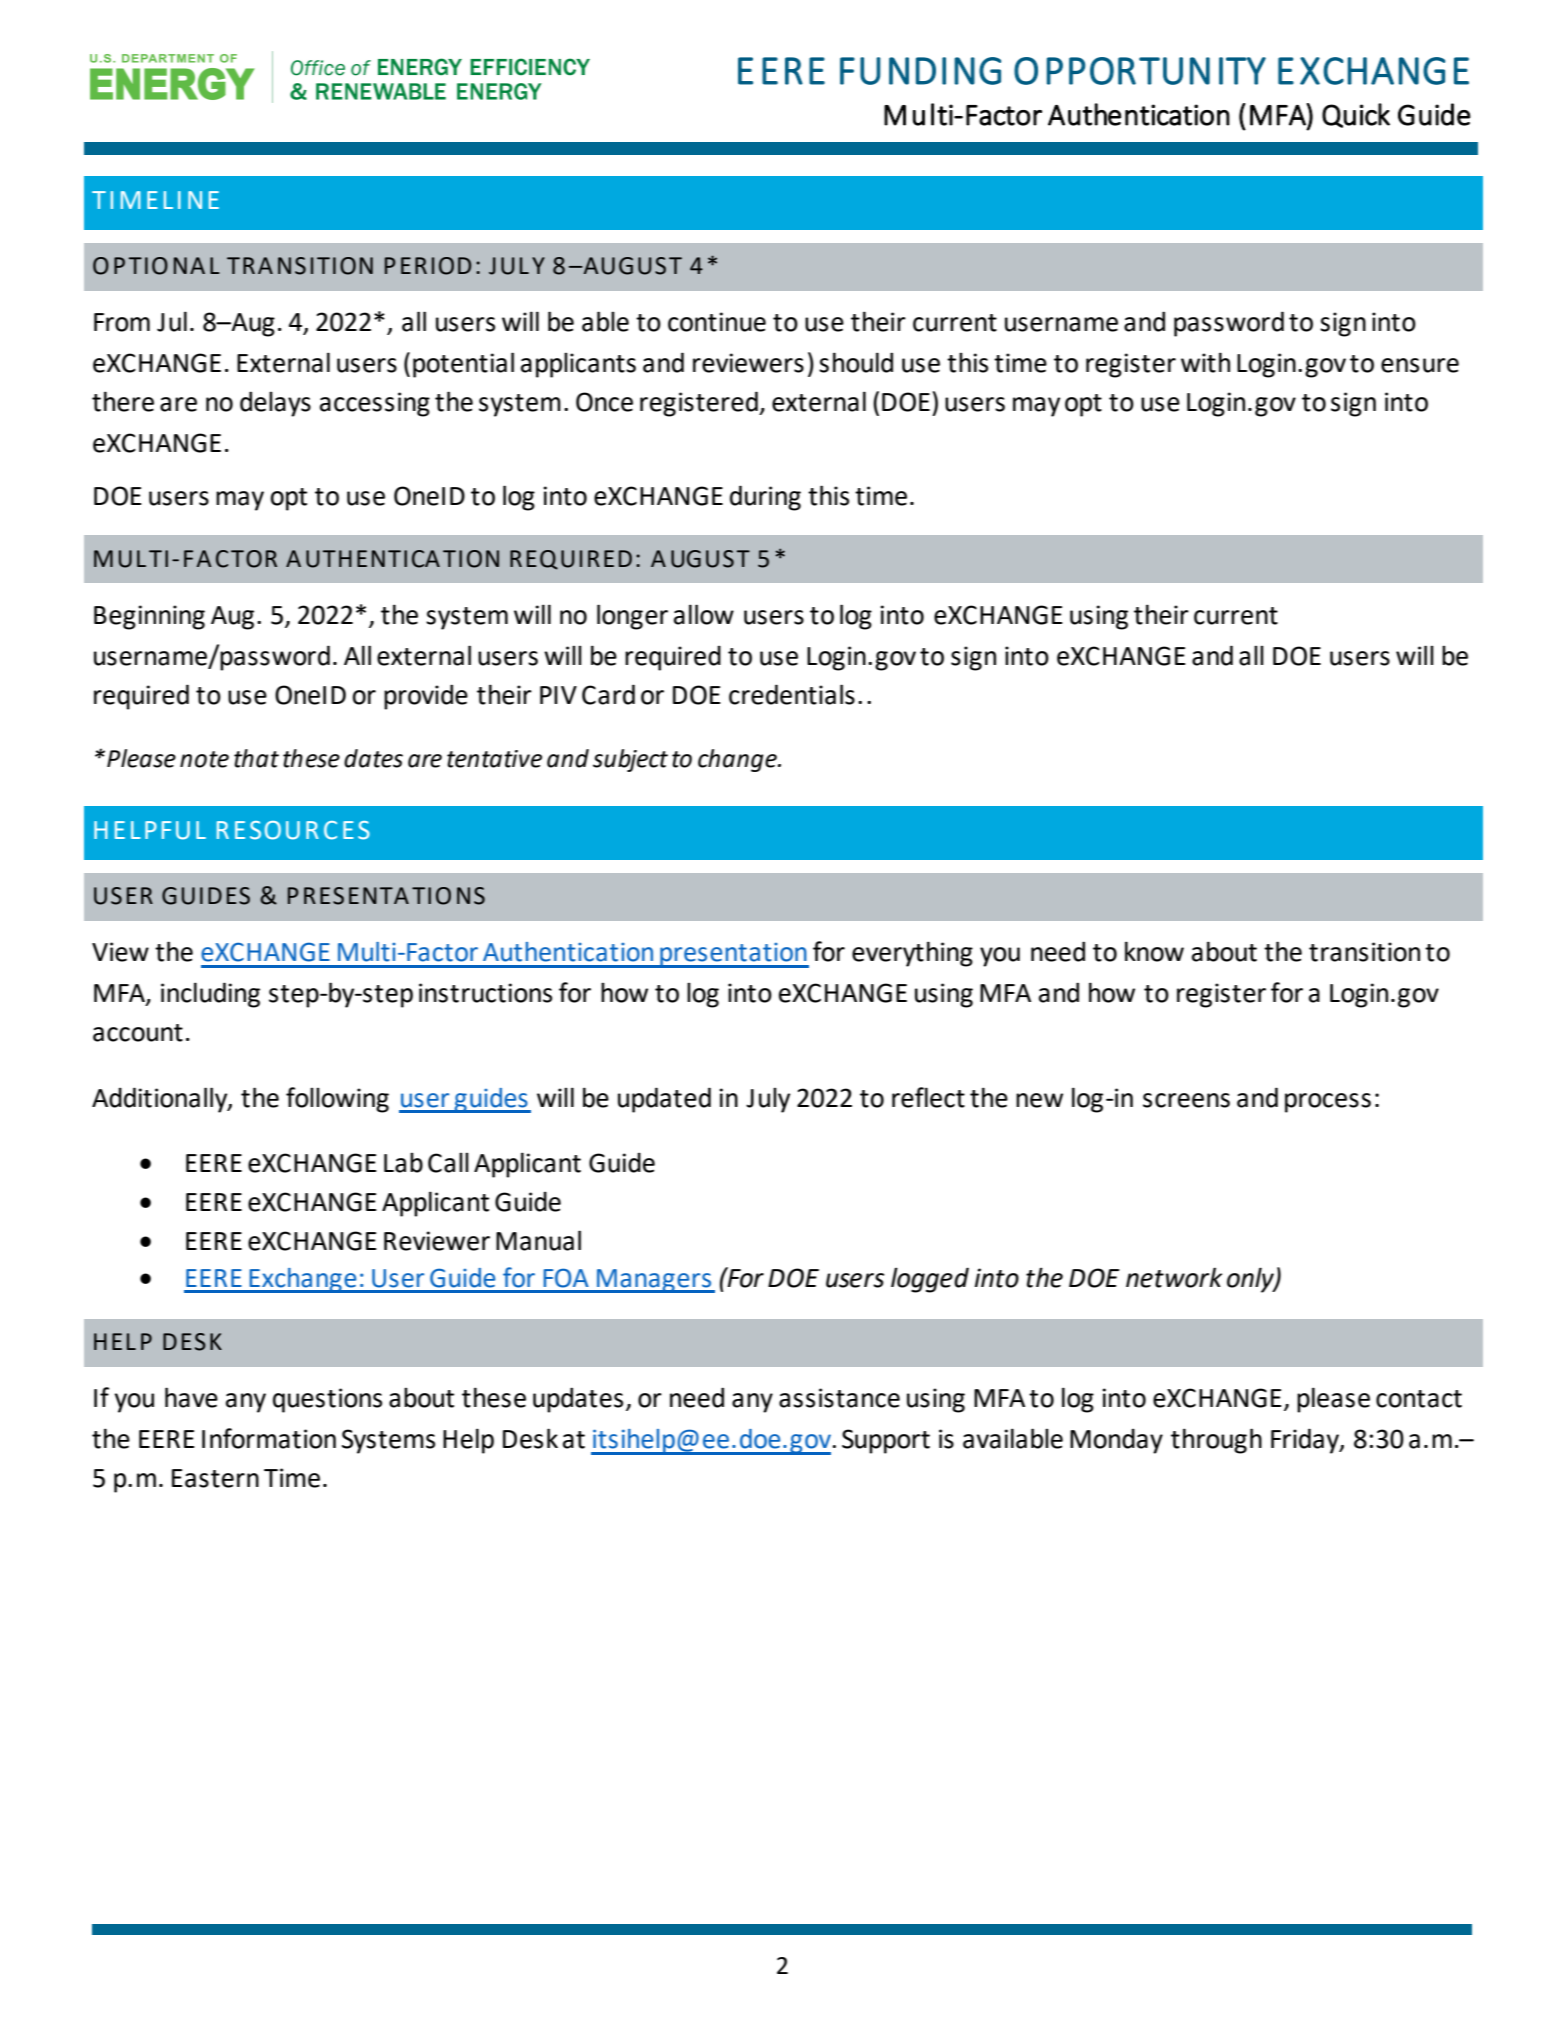 This screenshot has width=1564, height=2023. Describe the element at coordinates (1356, 115) in the screenshot. I see `Quick` at that location.
